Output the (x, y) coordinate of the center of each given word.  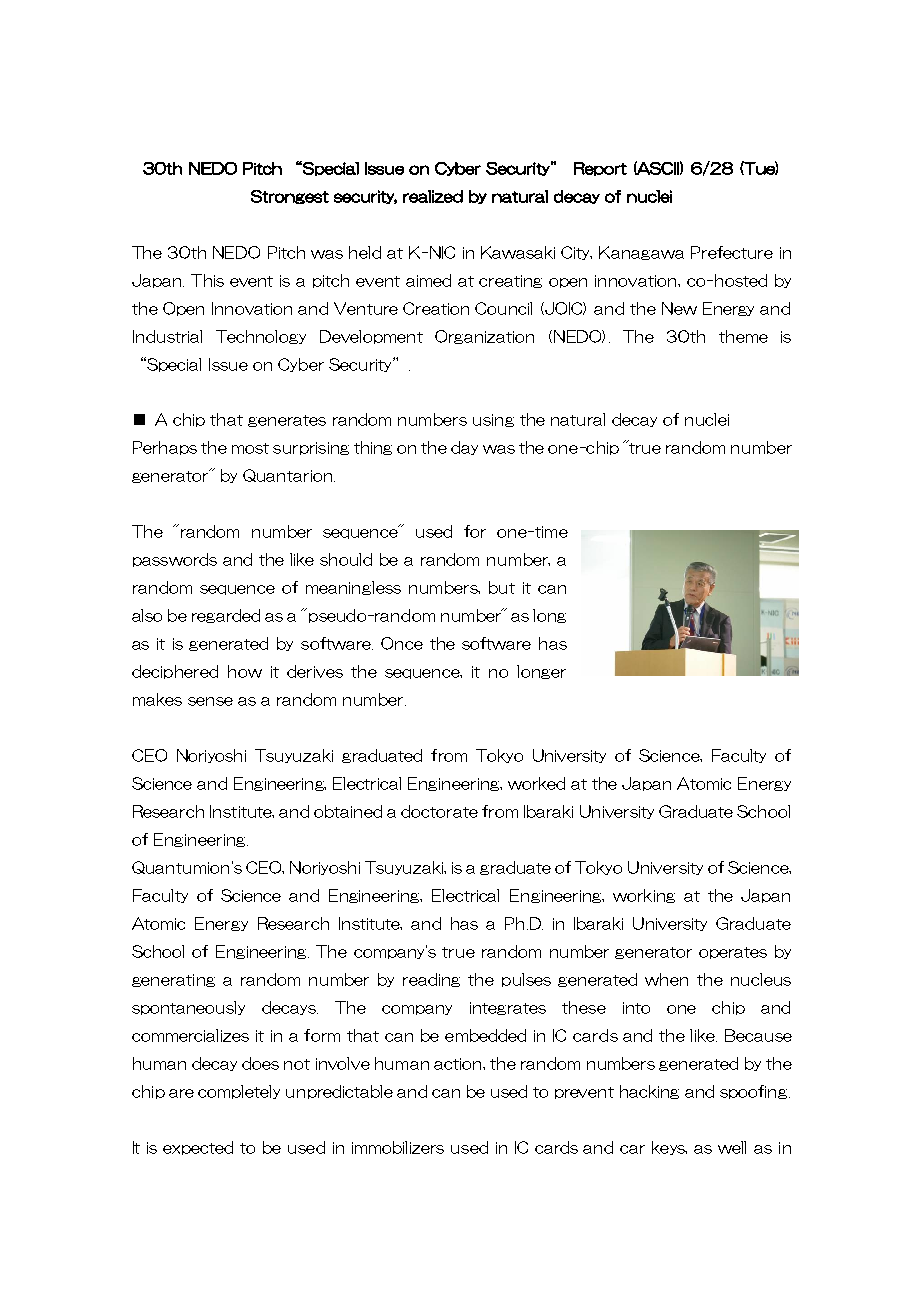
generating (173, 980)
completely (239, 1092)
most (250, 448)
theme (743, 336)
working (644, 896)
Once (402, 643)
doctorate (439, 811)
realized (433, 196)
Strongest (290, 197)
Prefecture (732, 252)
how (245, 671)
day (464, 448)
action (459, 1064)
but (502, 587)
